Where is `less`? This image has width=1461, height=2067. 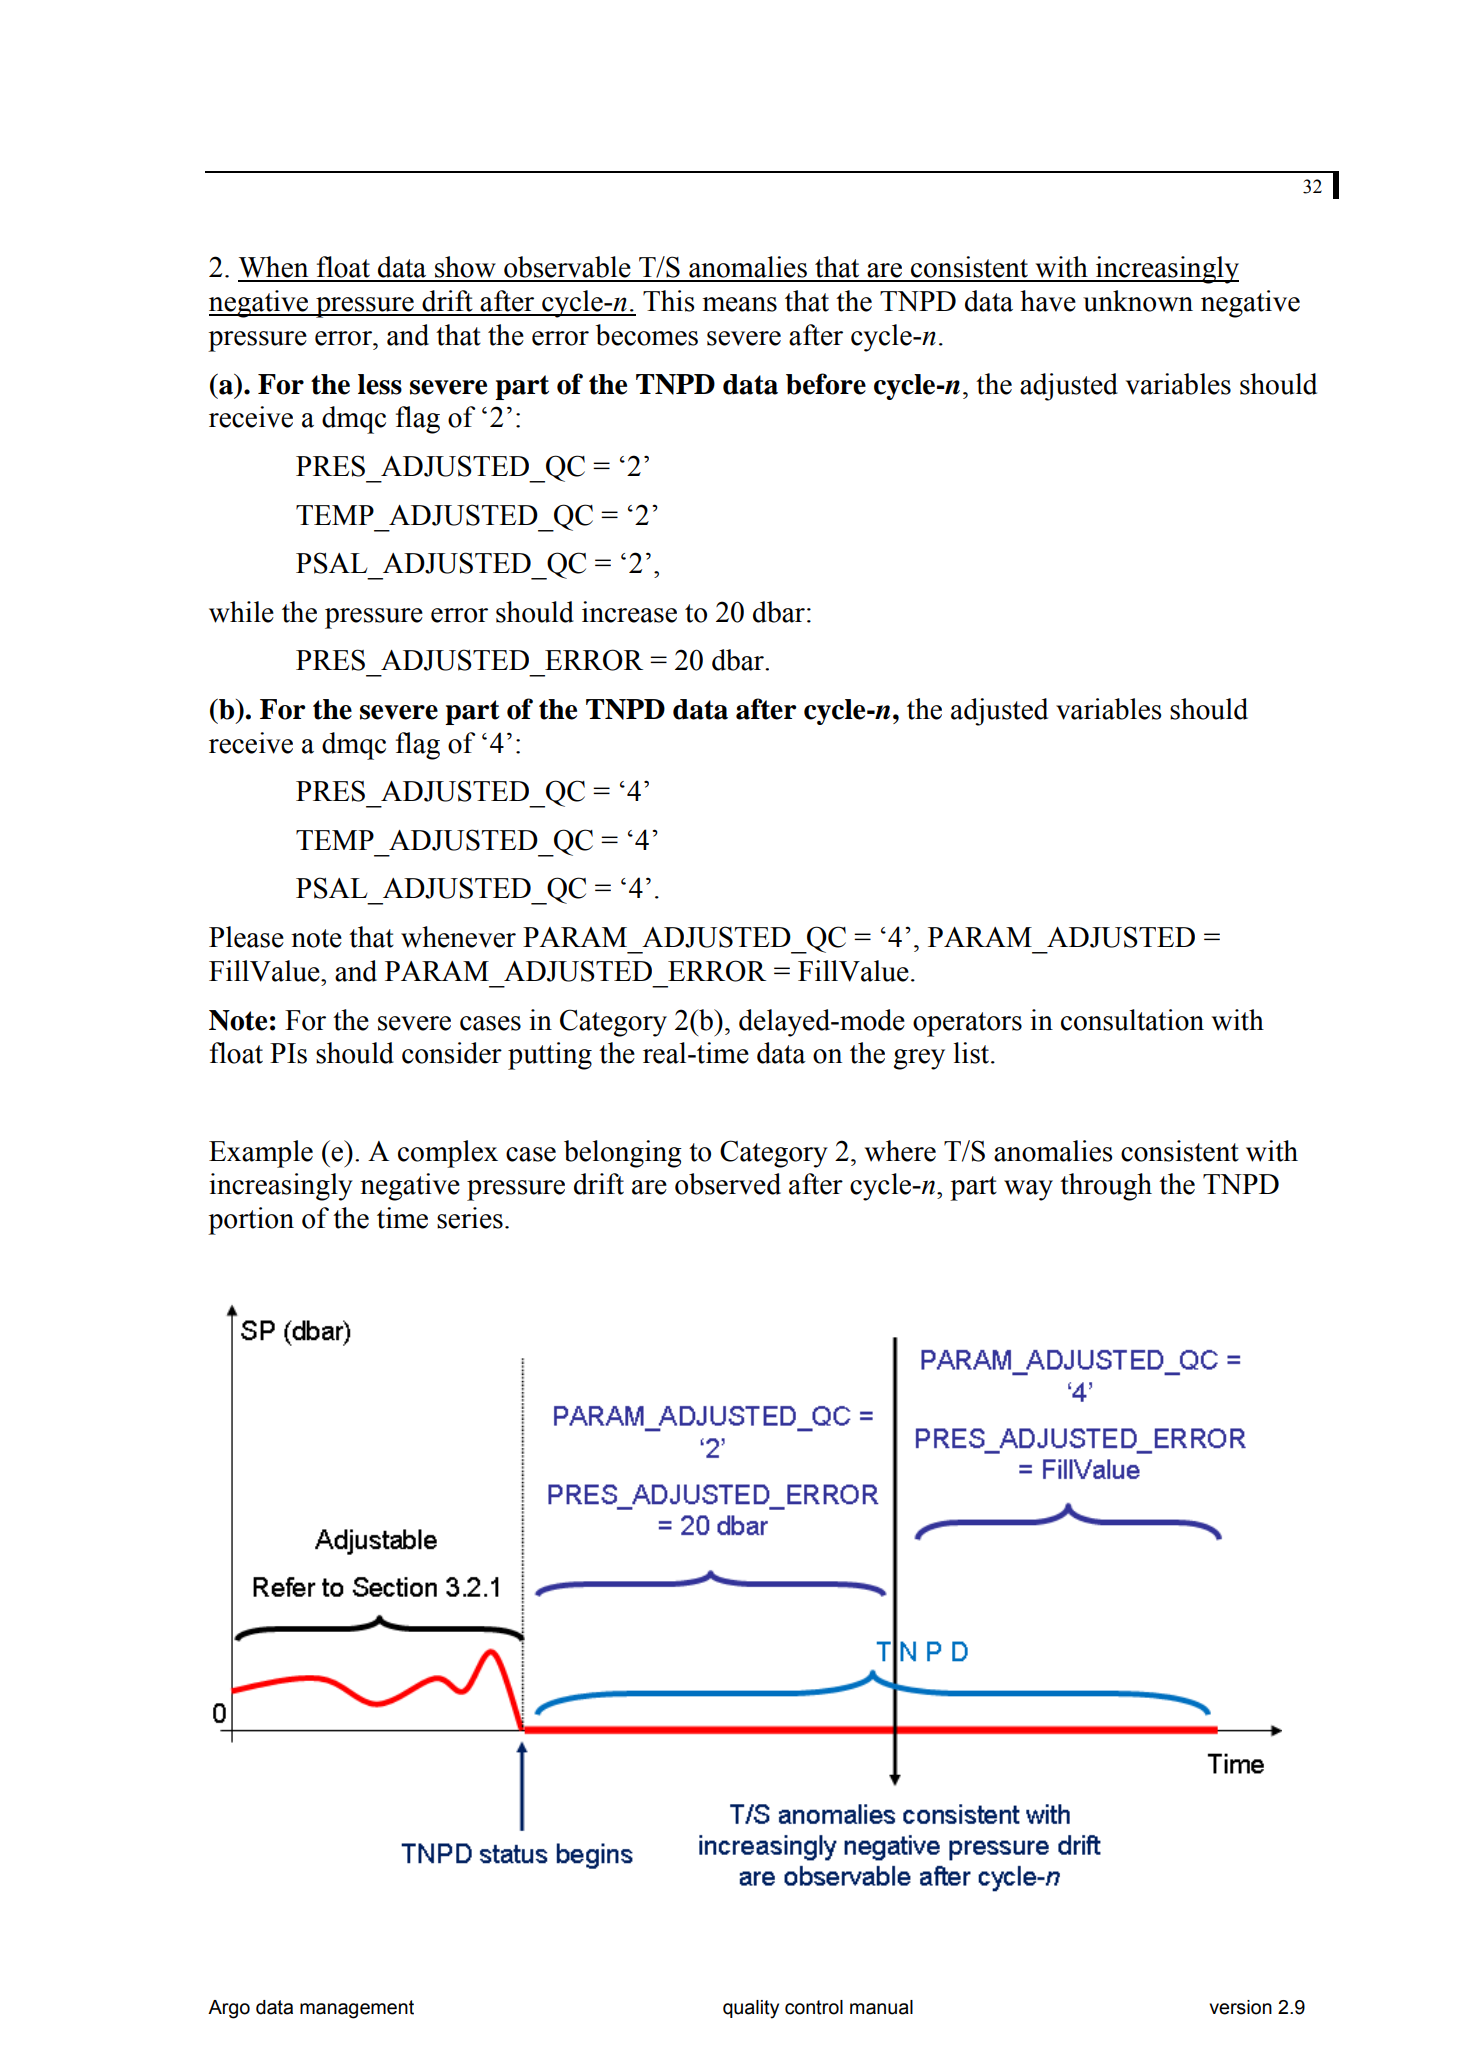 less is located at coordinates (380, 384).
